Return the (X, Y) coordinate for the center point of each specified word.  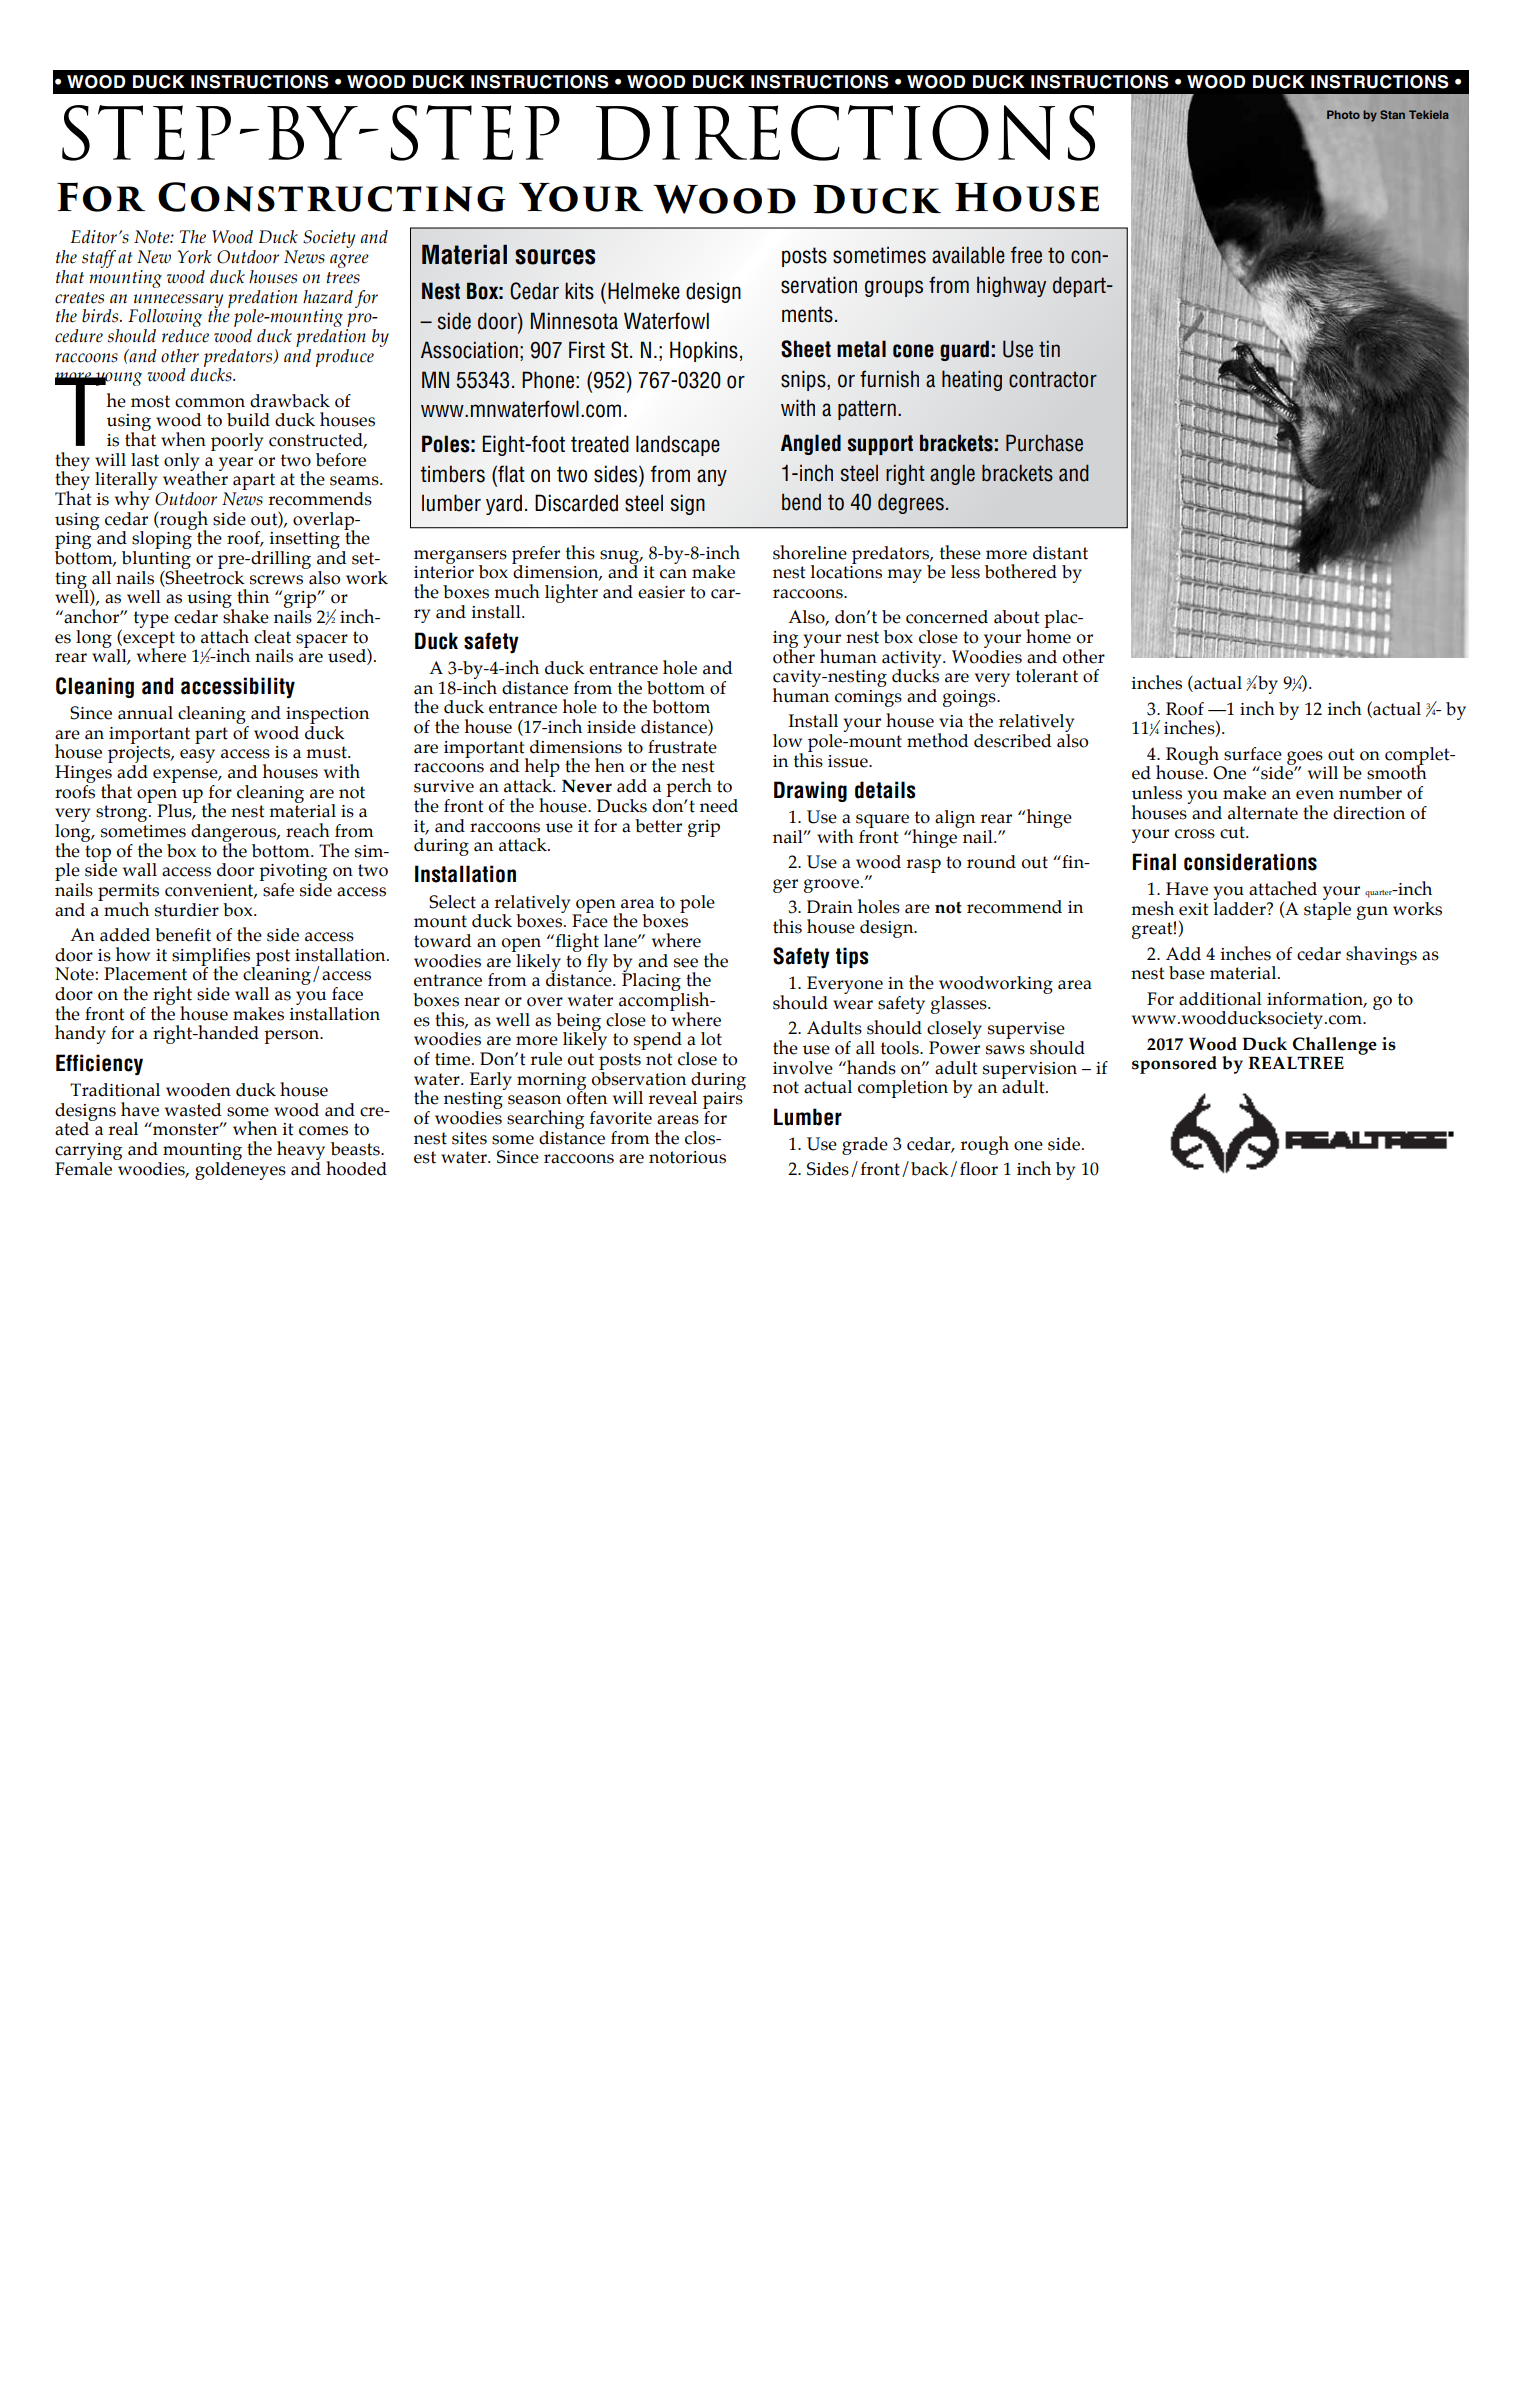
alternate (1263, 813)
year (236, 464)
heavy (302, 1151)
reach (308, 830)
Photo (1343, 114)
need (719, 806)
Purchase (1044, 443)
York (194, 257)
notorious (687, 1157)
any (712, 477)
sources (555, 257)
